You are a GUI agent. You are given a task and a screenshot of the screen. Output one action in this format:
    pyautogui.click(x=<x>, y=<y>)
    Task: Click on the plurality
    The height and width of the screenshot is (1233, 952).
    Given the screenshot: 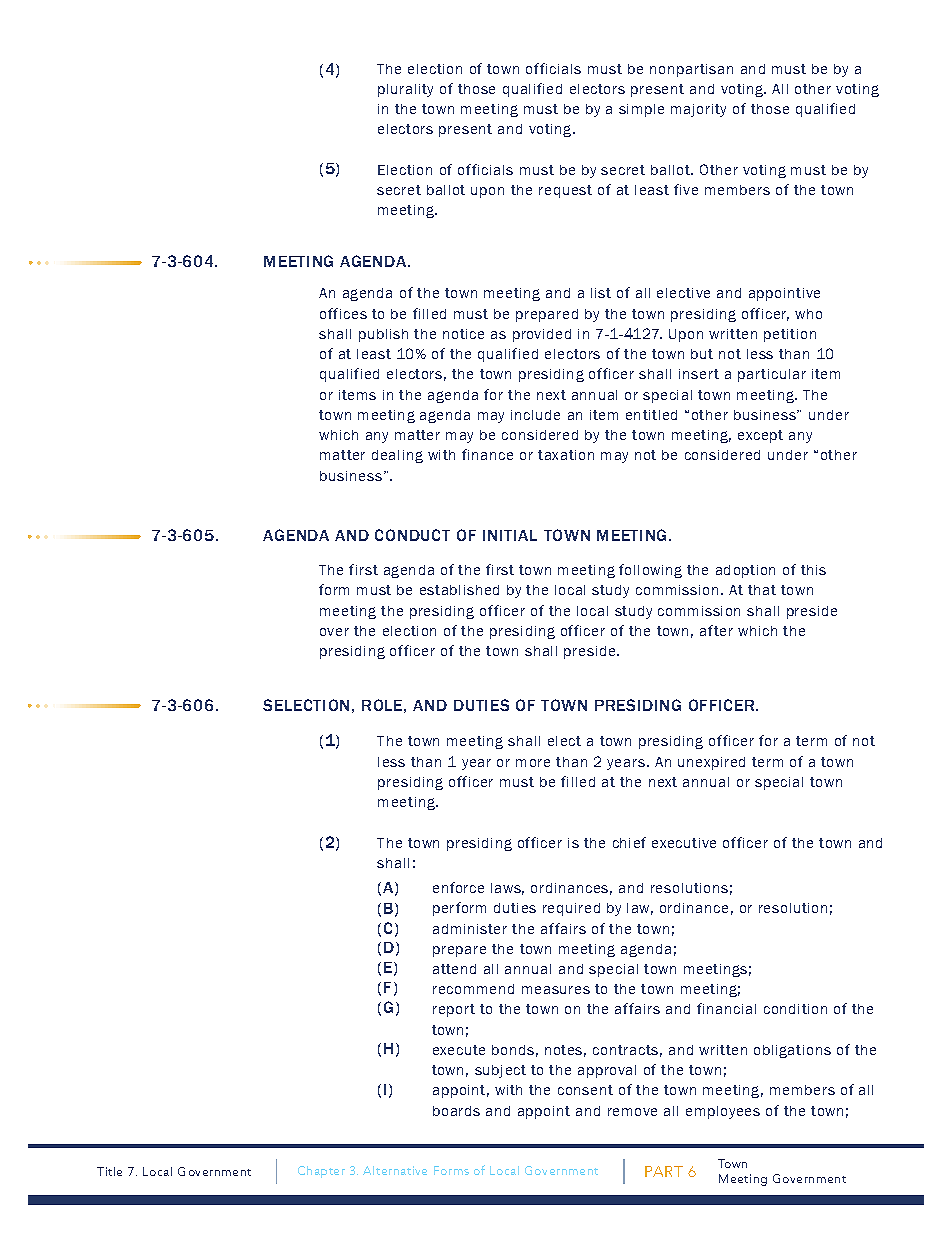 What is the action you would take?
    pyautogui.click(x=405, y=90)
